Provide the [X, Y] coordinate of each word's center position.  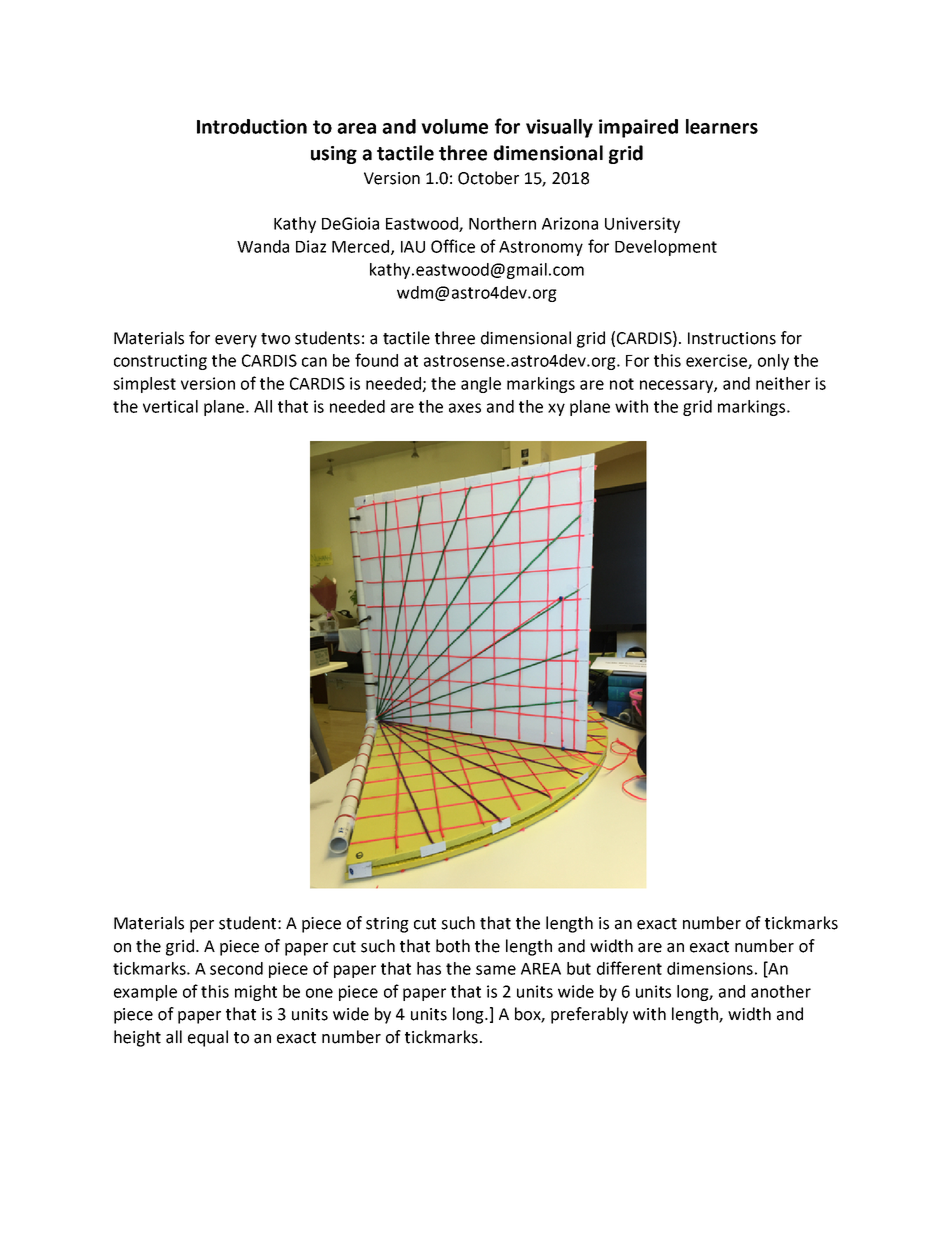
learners [722, 126]
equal [208, 1038]
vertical [170, 406]
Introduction [252, 126]
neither [783, 383]
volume [454, 126]
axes [465, 408]
